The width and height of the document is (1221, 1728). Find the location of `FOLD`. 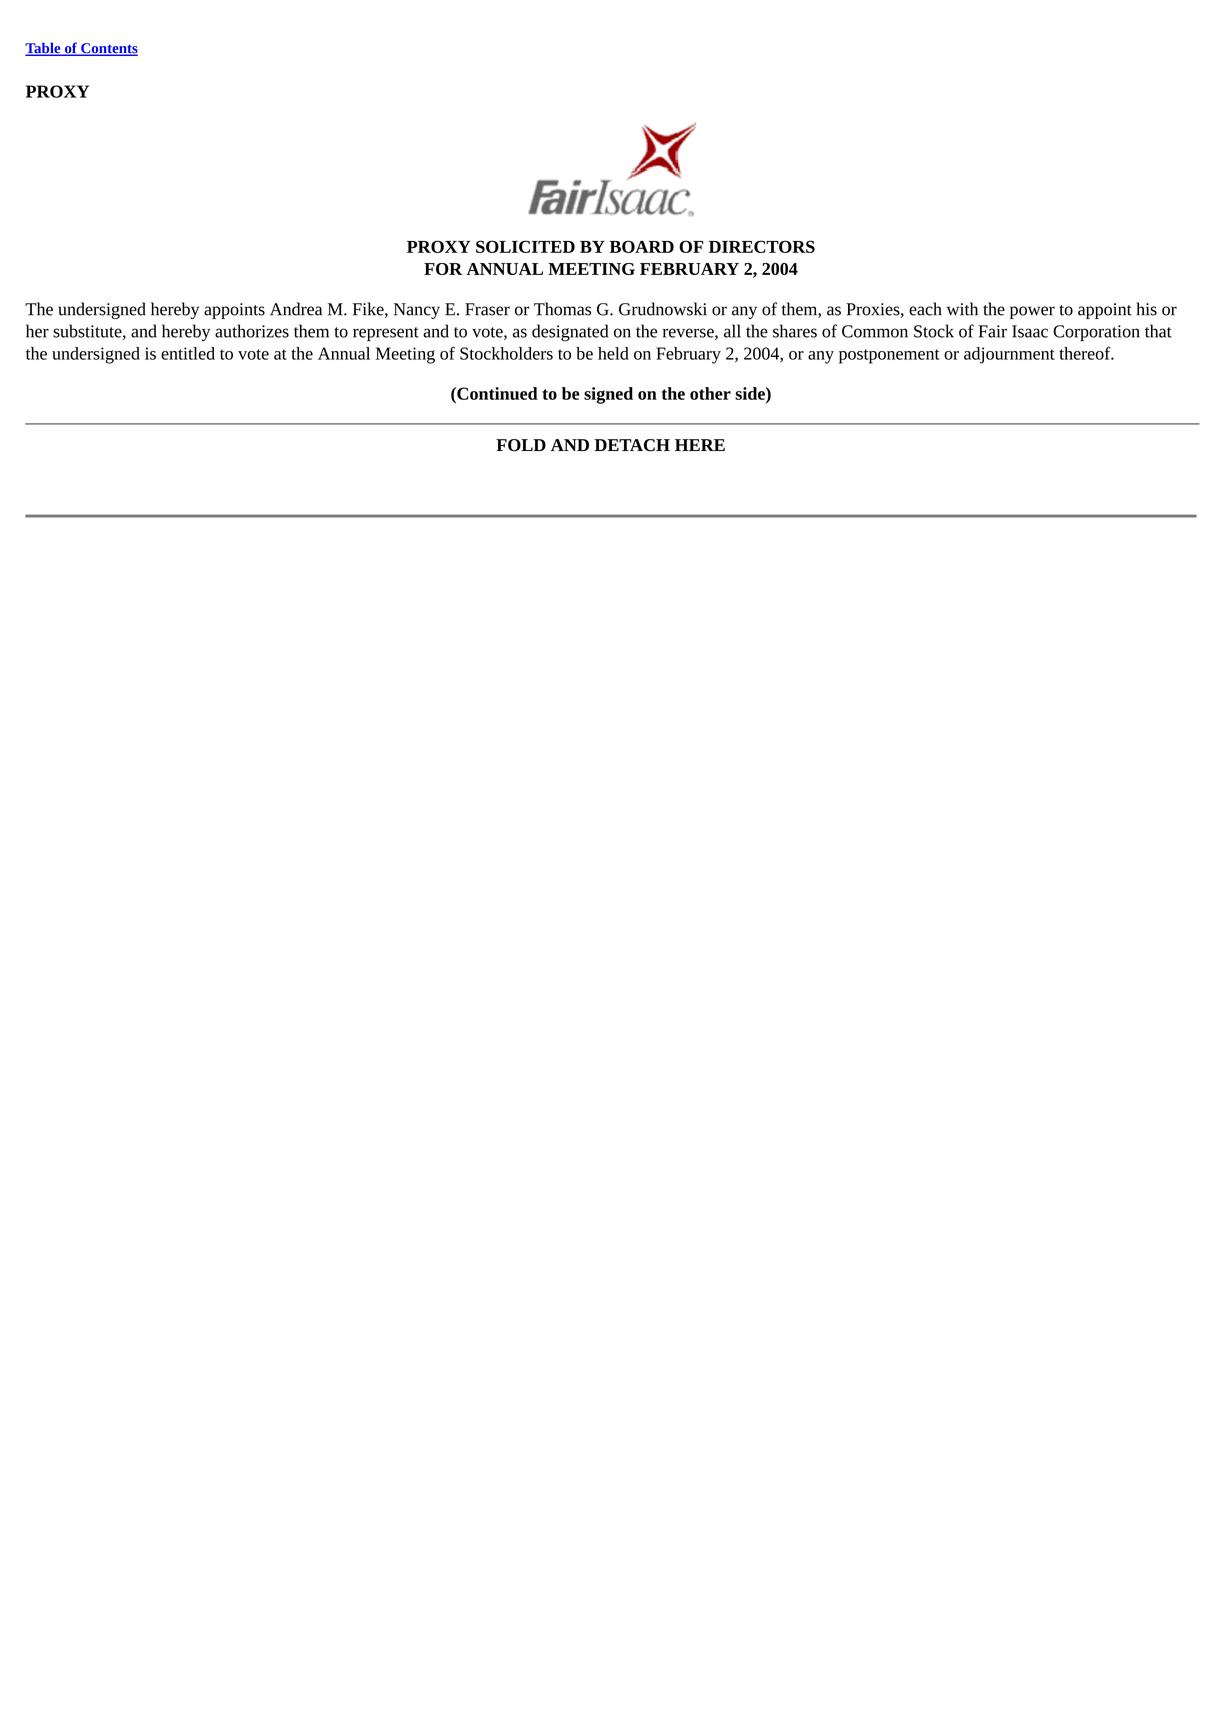

FOLD is located at coordinates (521, 445).
